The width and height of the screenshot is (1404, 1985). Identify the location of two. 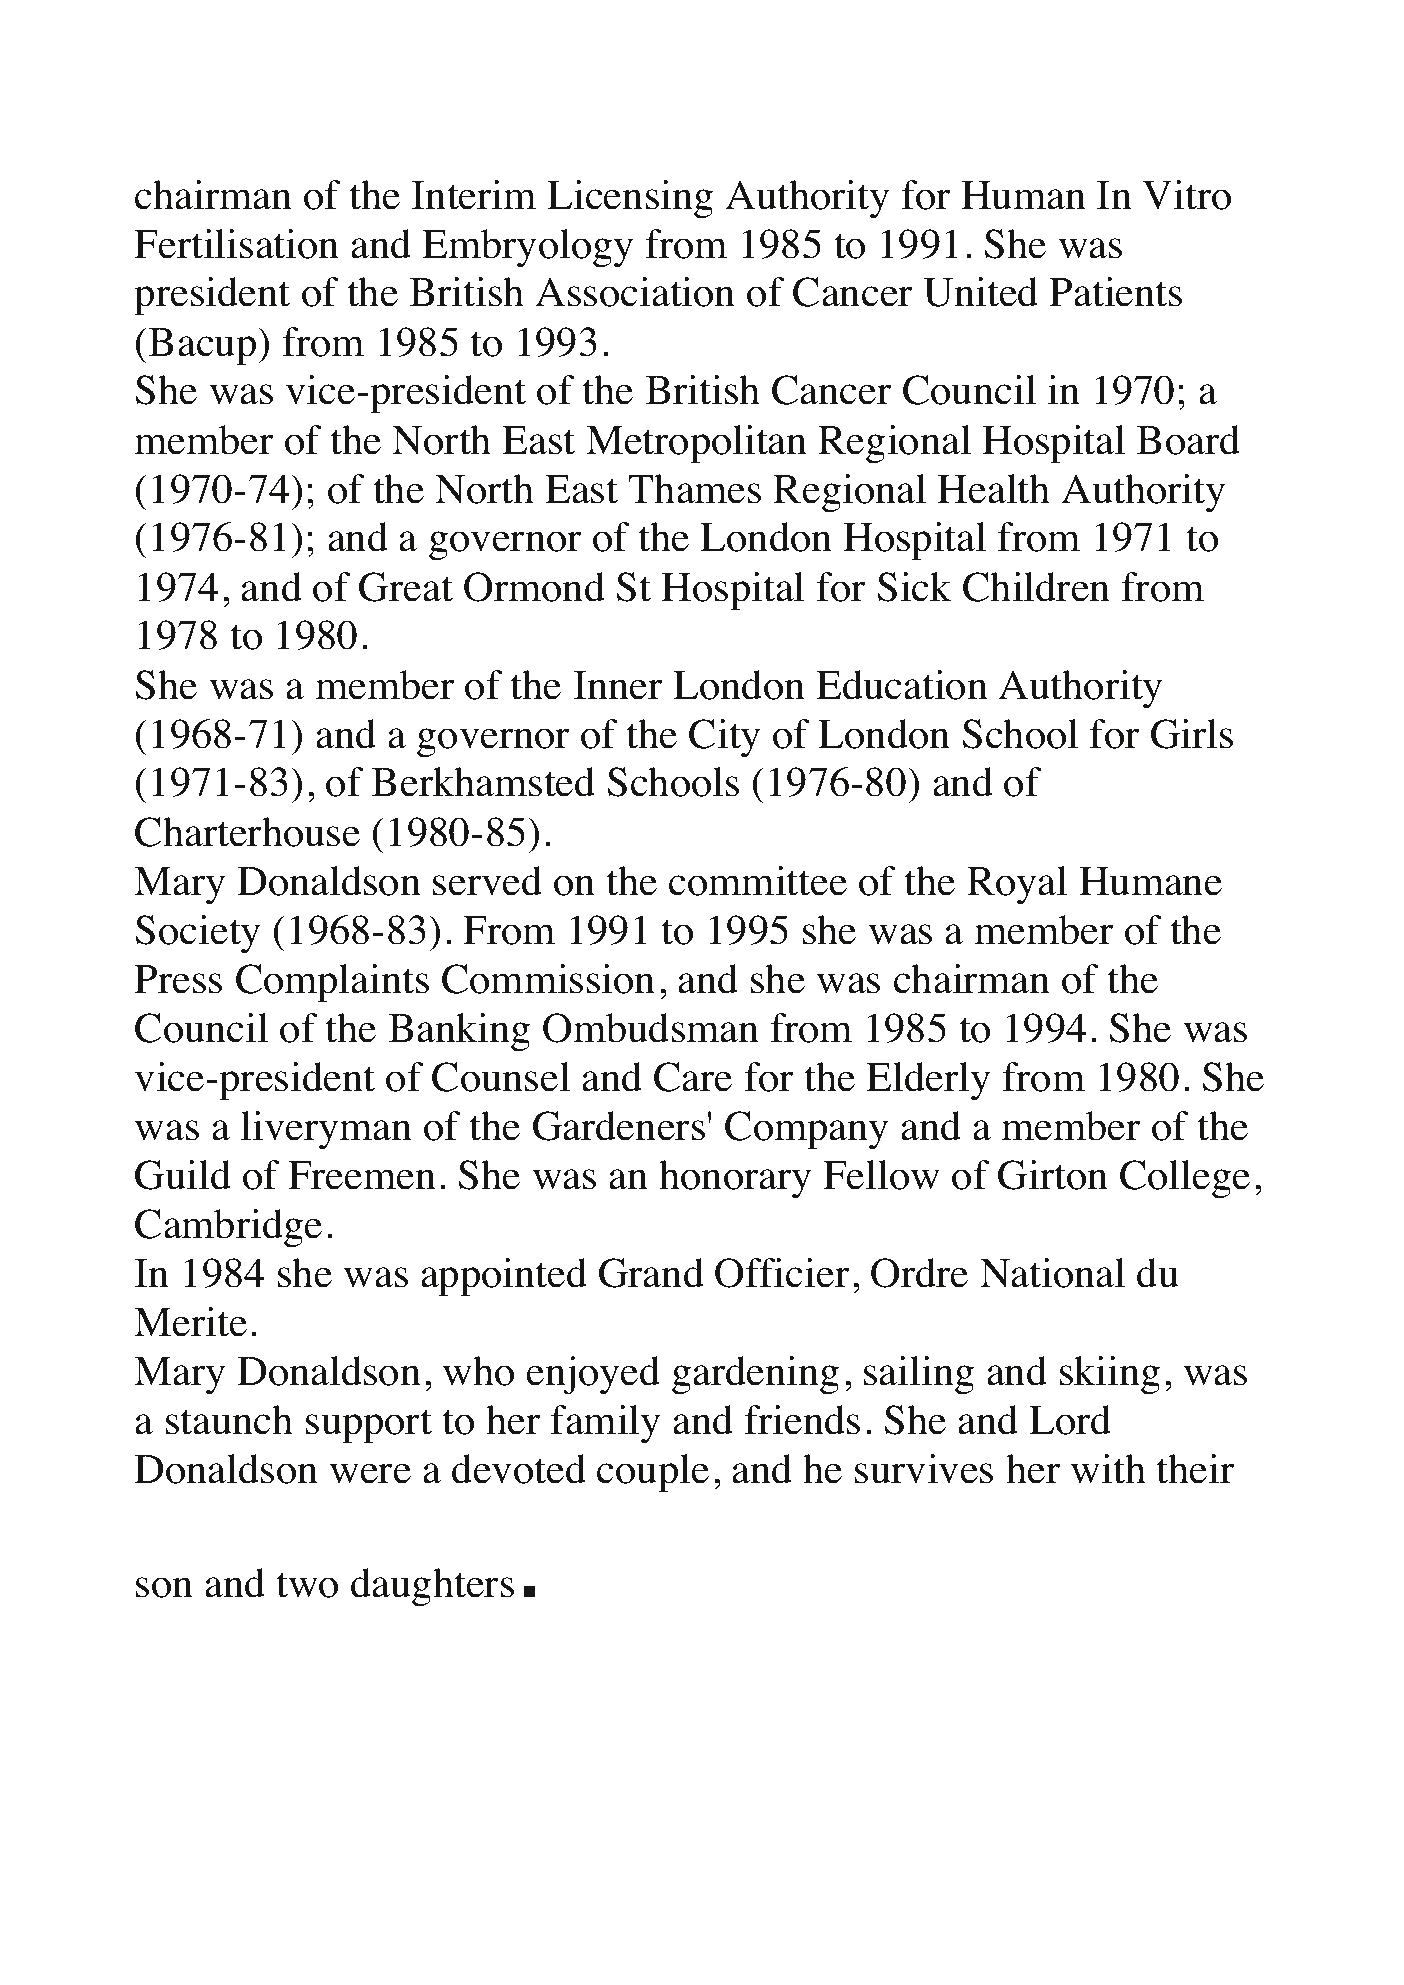
(307, 1585).
